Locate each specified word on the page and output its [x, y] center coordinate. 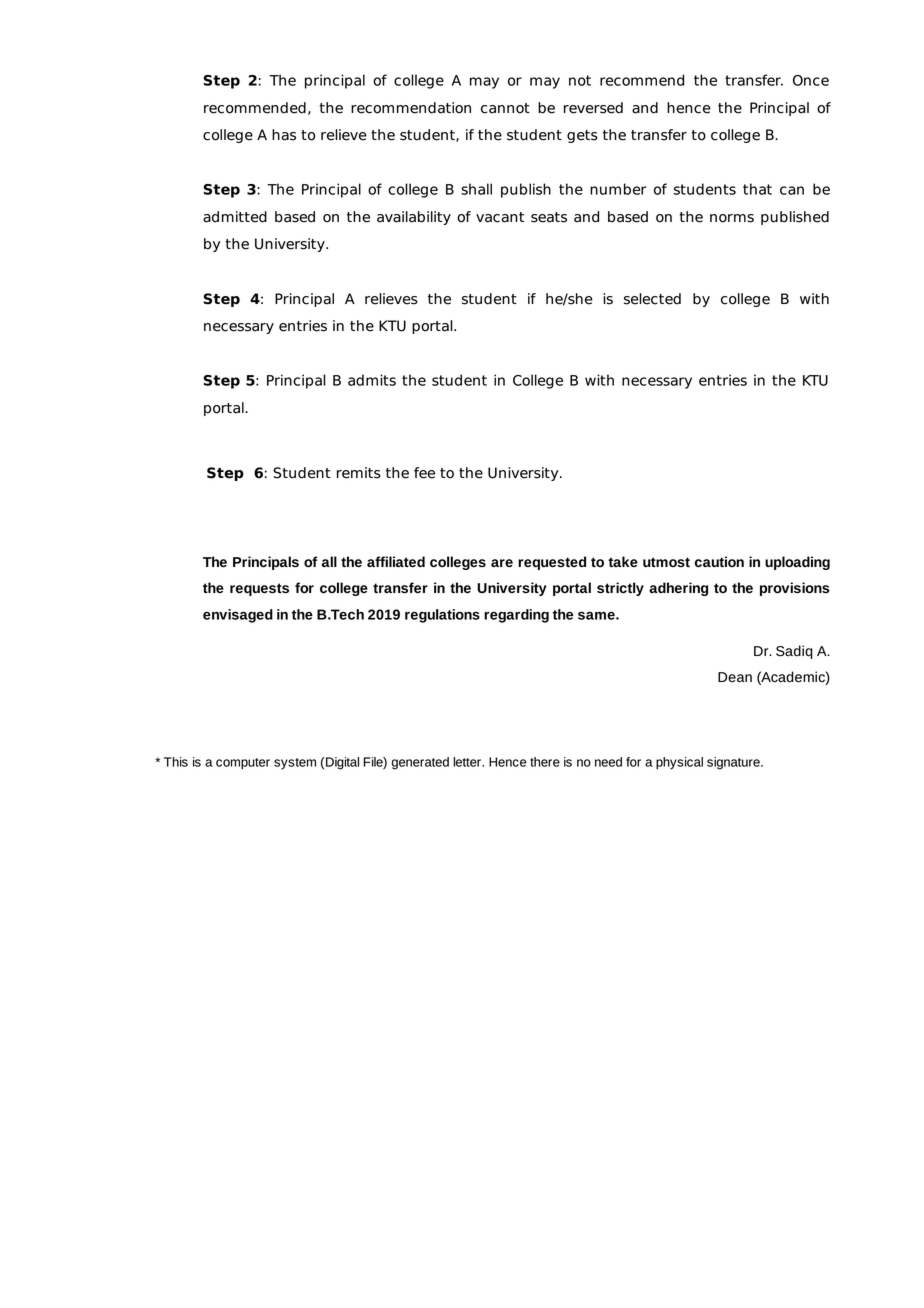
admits [372, 380]
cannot [505, 108]
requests [259, 589]
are [502, 563]
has [284, 135]
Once [811, 80]
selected [652, 299]
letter [468, 762]
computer [243, 764]
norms [732, 218]
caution [719, 561]
